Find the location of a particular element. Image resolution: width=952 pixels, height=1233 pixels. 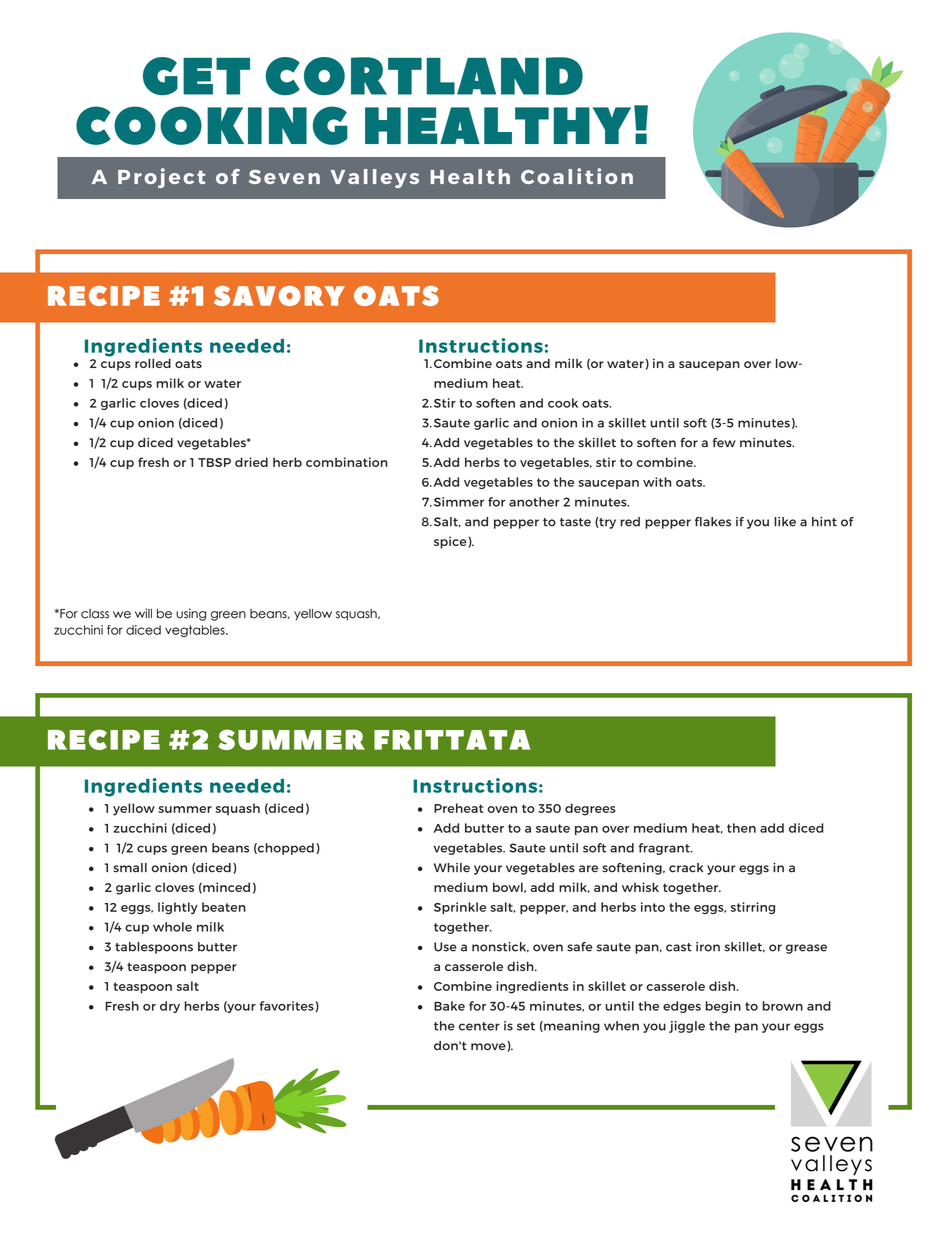

Project is located at coordinates (161, 178).
